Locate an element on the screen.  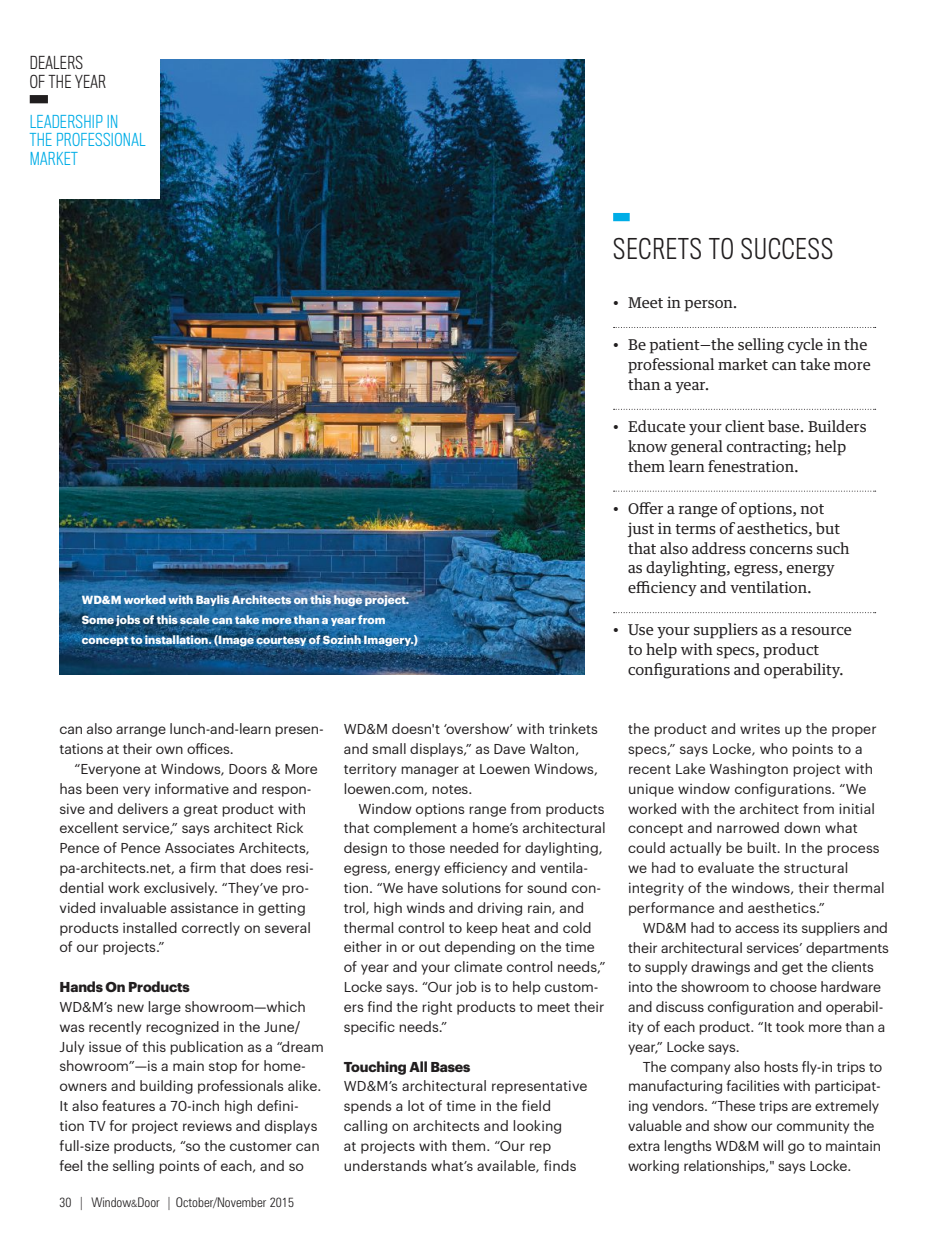
Washington is located at coordinates (749, 770).
